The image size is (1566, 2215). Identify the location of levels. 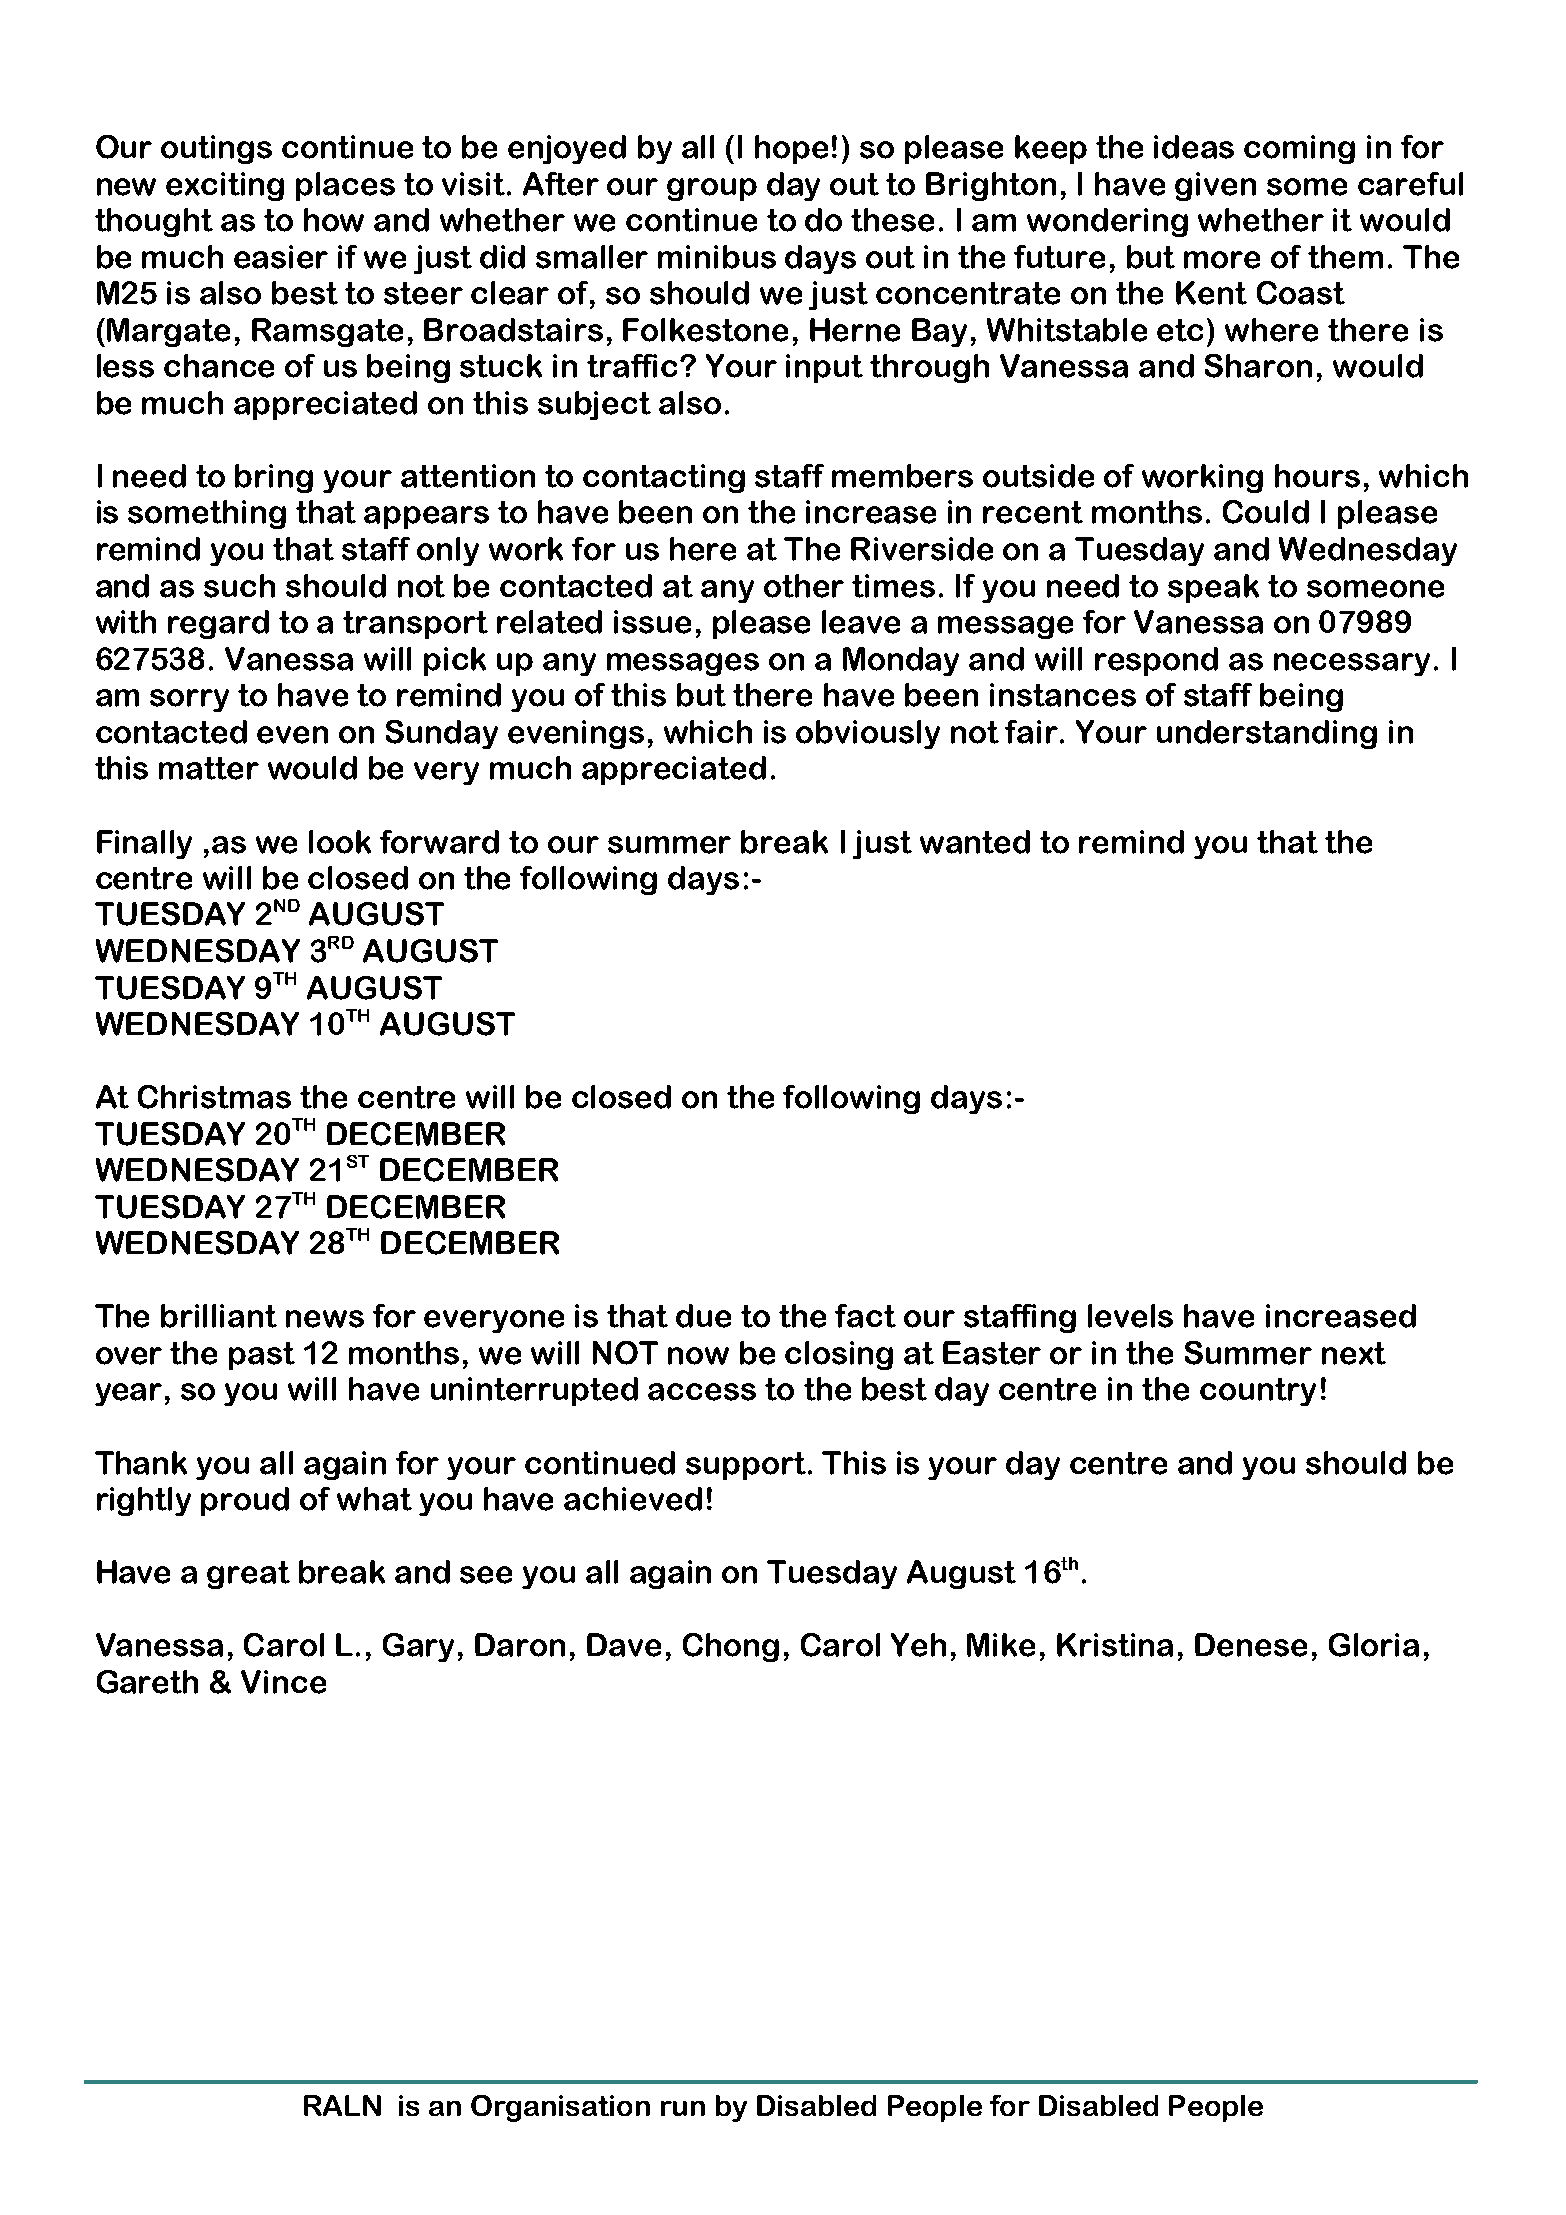
(1130, 1316).
